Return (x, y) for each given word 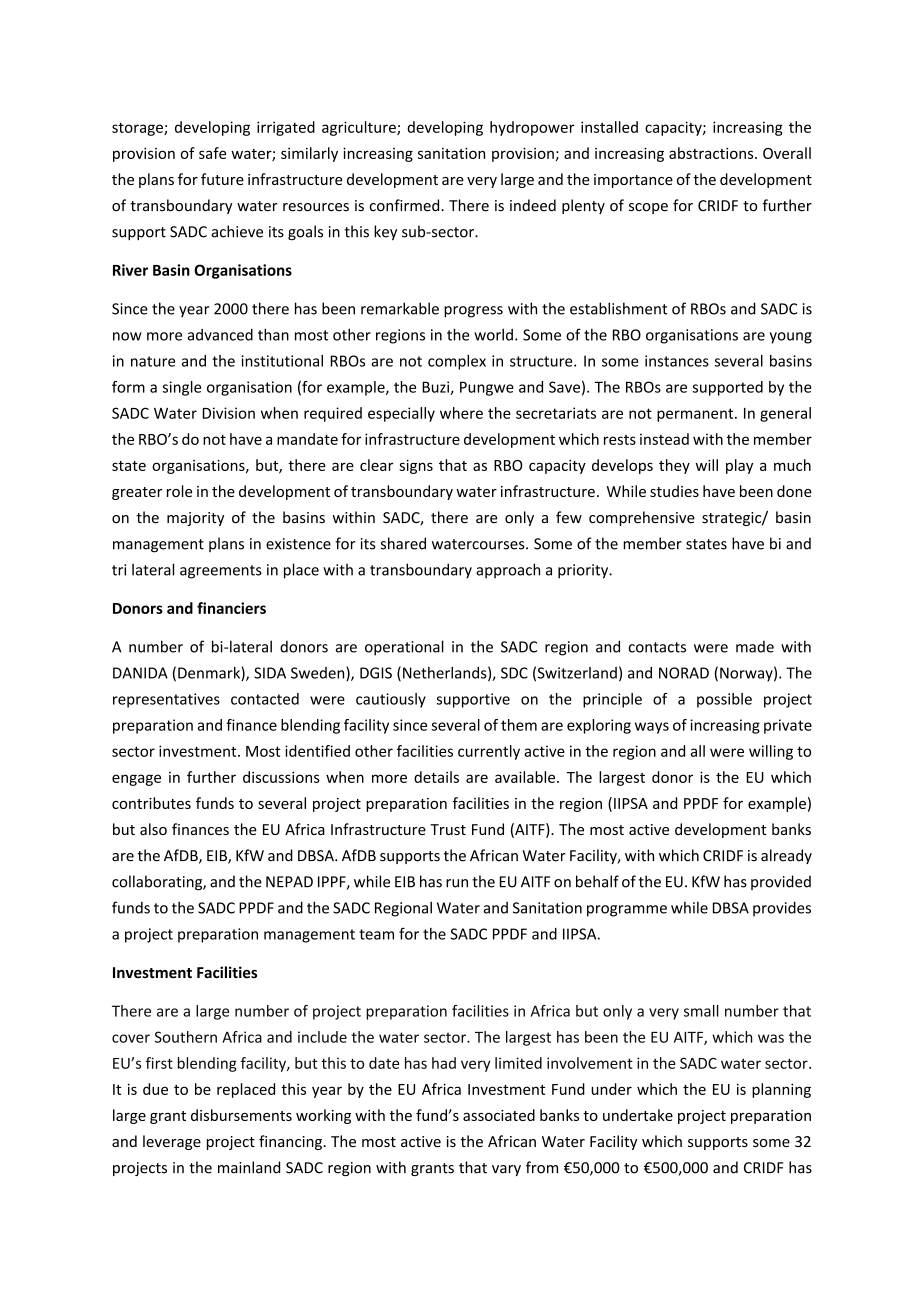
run (457, 883)
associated (499, 1115)
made (755, 647)
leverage (172, 1142)
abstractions (712, 153)
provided (781, 882)
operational (404, 648)
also (153, 829)
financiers (231, 608)
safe (212, 153)
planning (781, 1090)
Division (228, 413)
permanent (696, 415)
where (461, 413)
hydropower (532, 128)
